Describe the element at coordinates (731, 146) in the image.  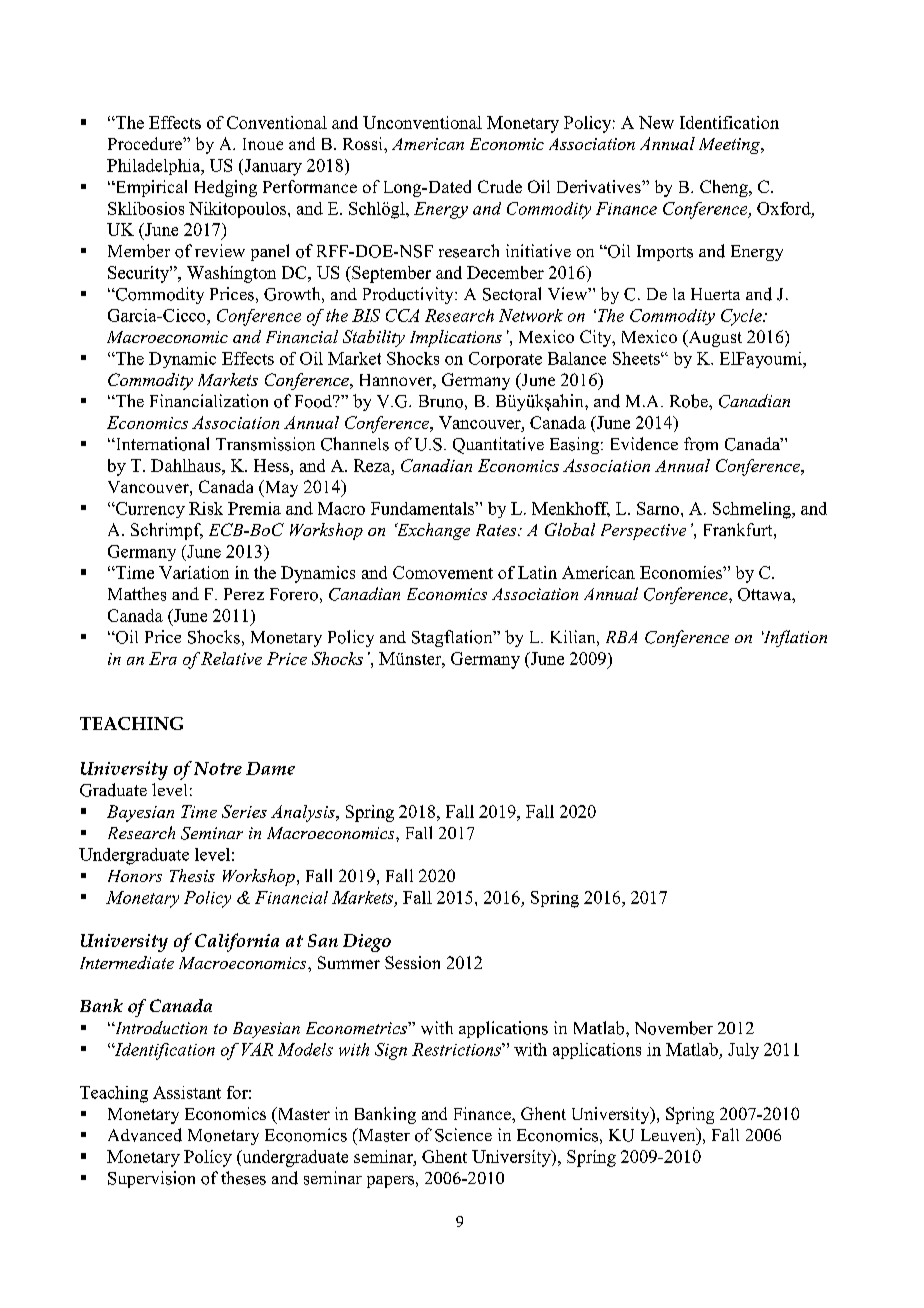
I see `Meeting` at that location.
